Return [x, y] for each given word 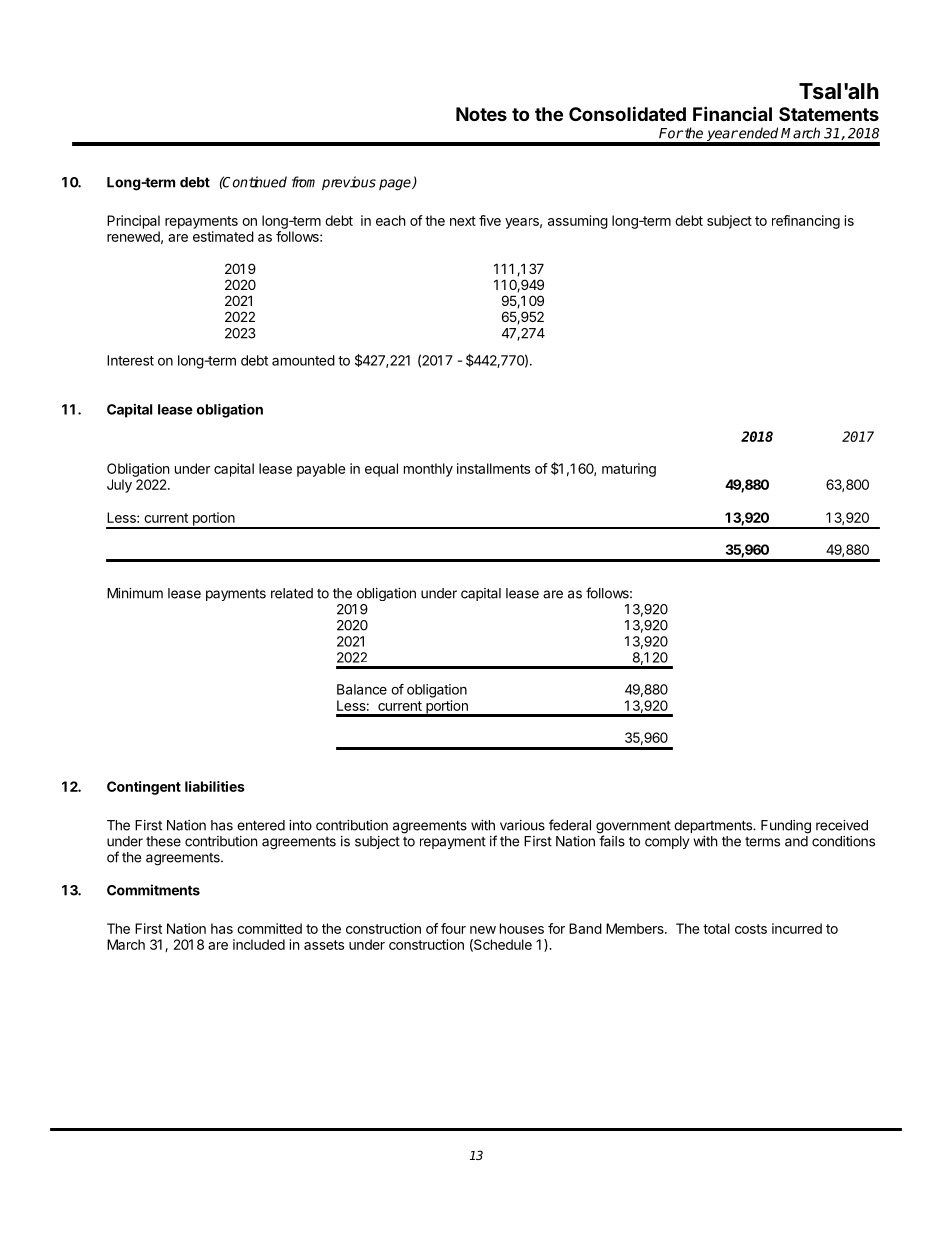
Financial [732, 113]
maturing [629, 470]
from [303, 182]
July [119, 486]
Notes [481, 114]
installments [493, 468]
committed [269, 928]
